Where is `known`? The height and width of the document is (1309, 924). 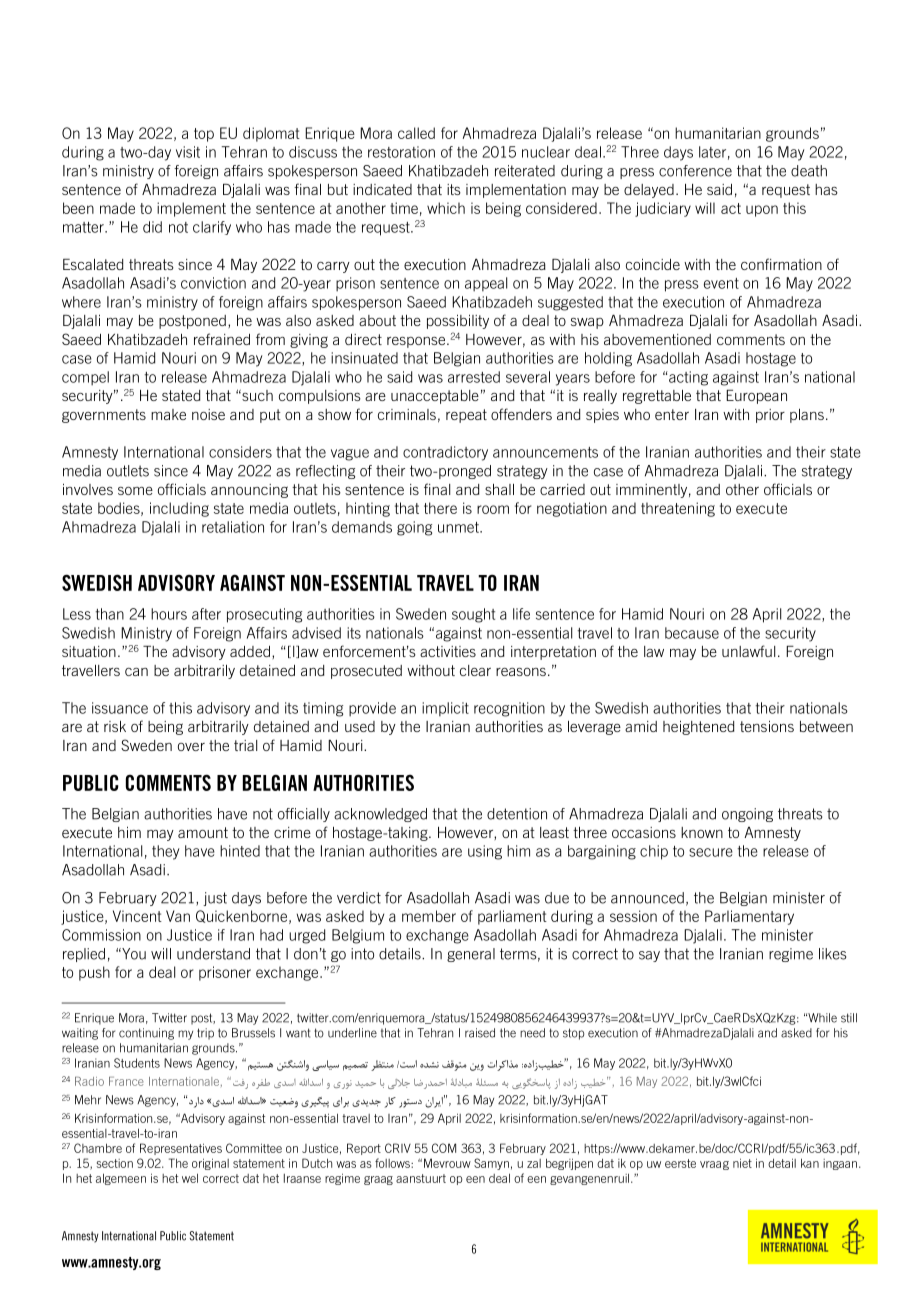
known is located at coordinates (702, 832).
